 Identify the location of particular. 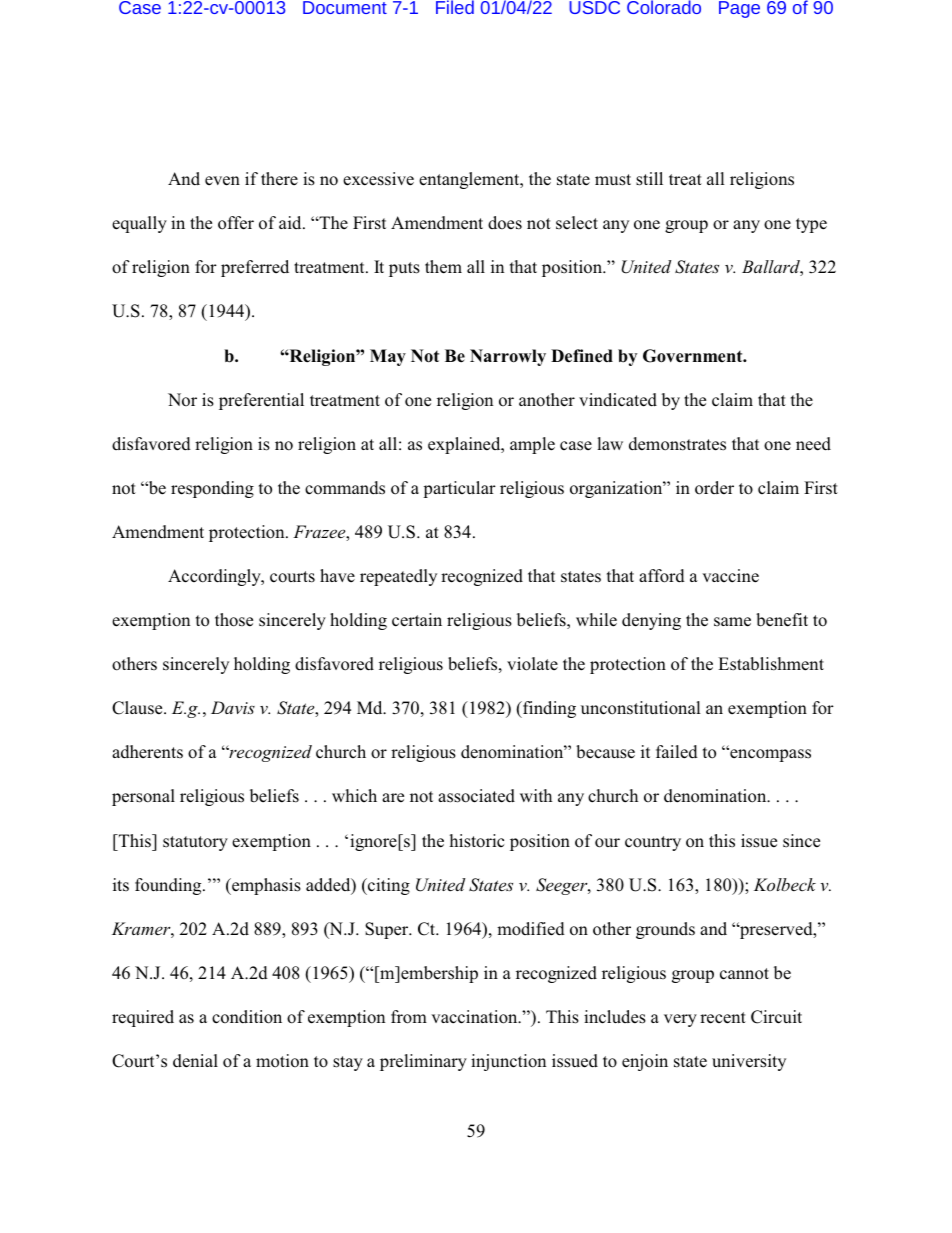
(459, 489).
